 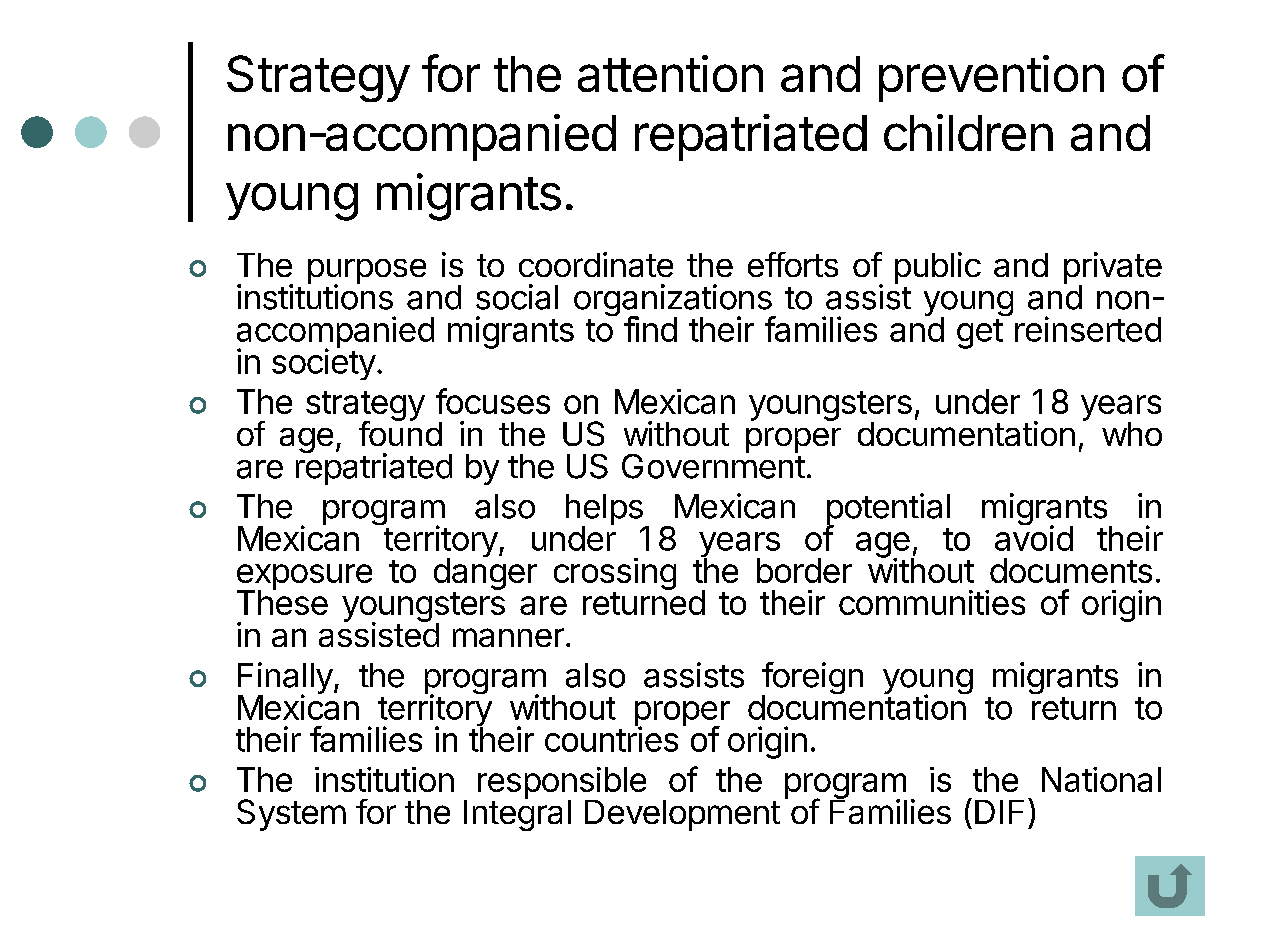 I want to click on attention, so click(x=670, y=73).
